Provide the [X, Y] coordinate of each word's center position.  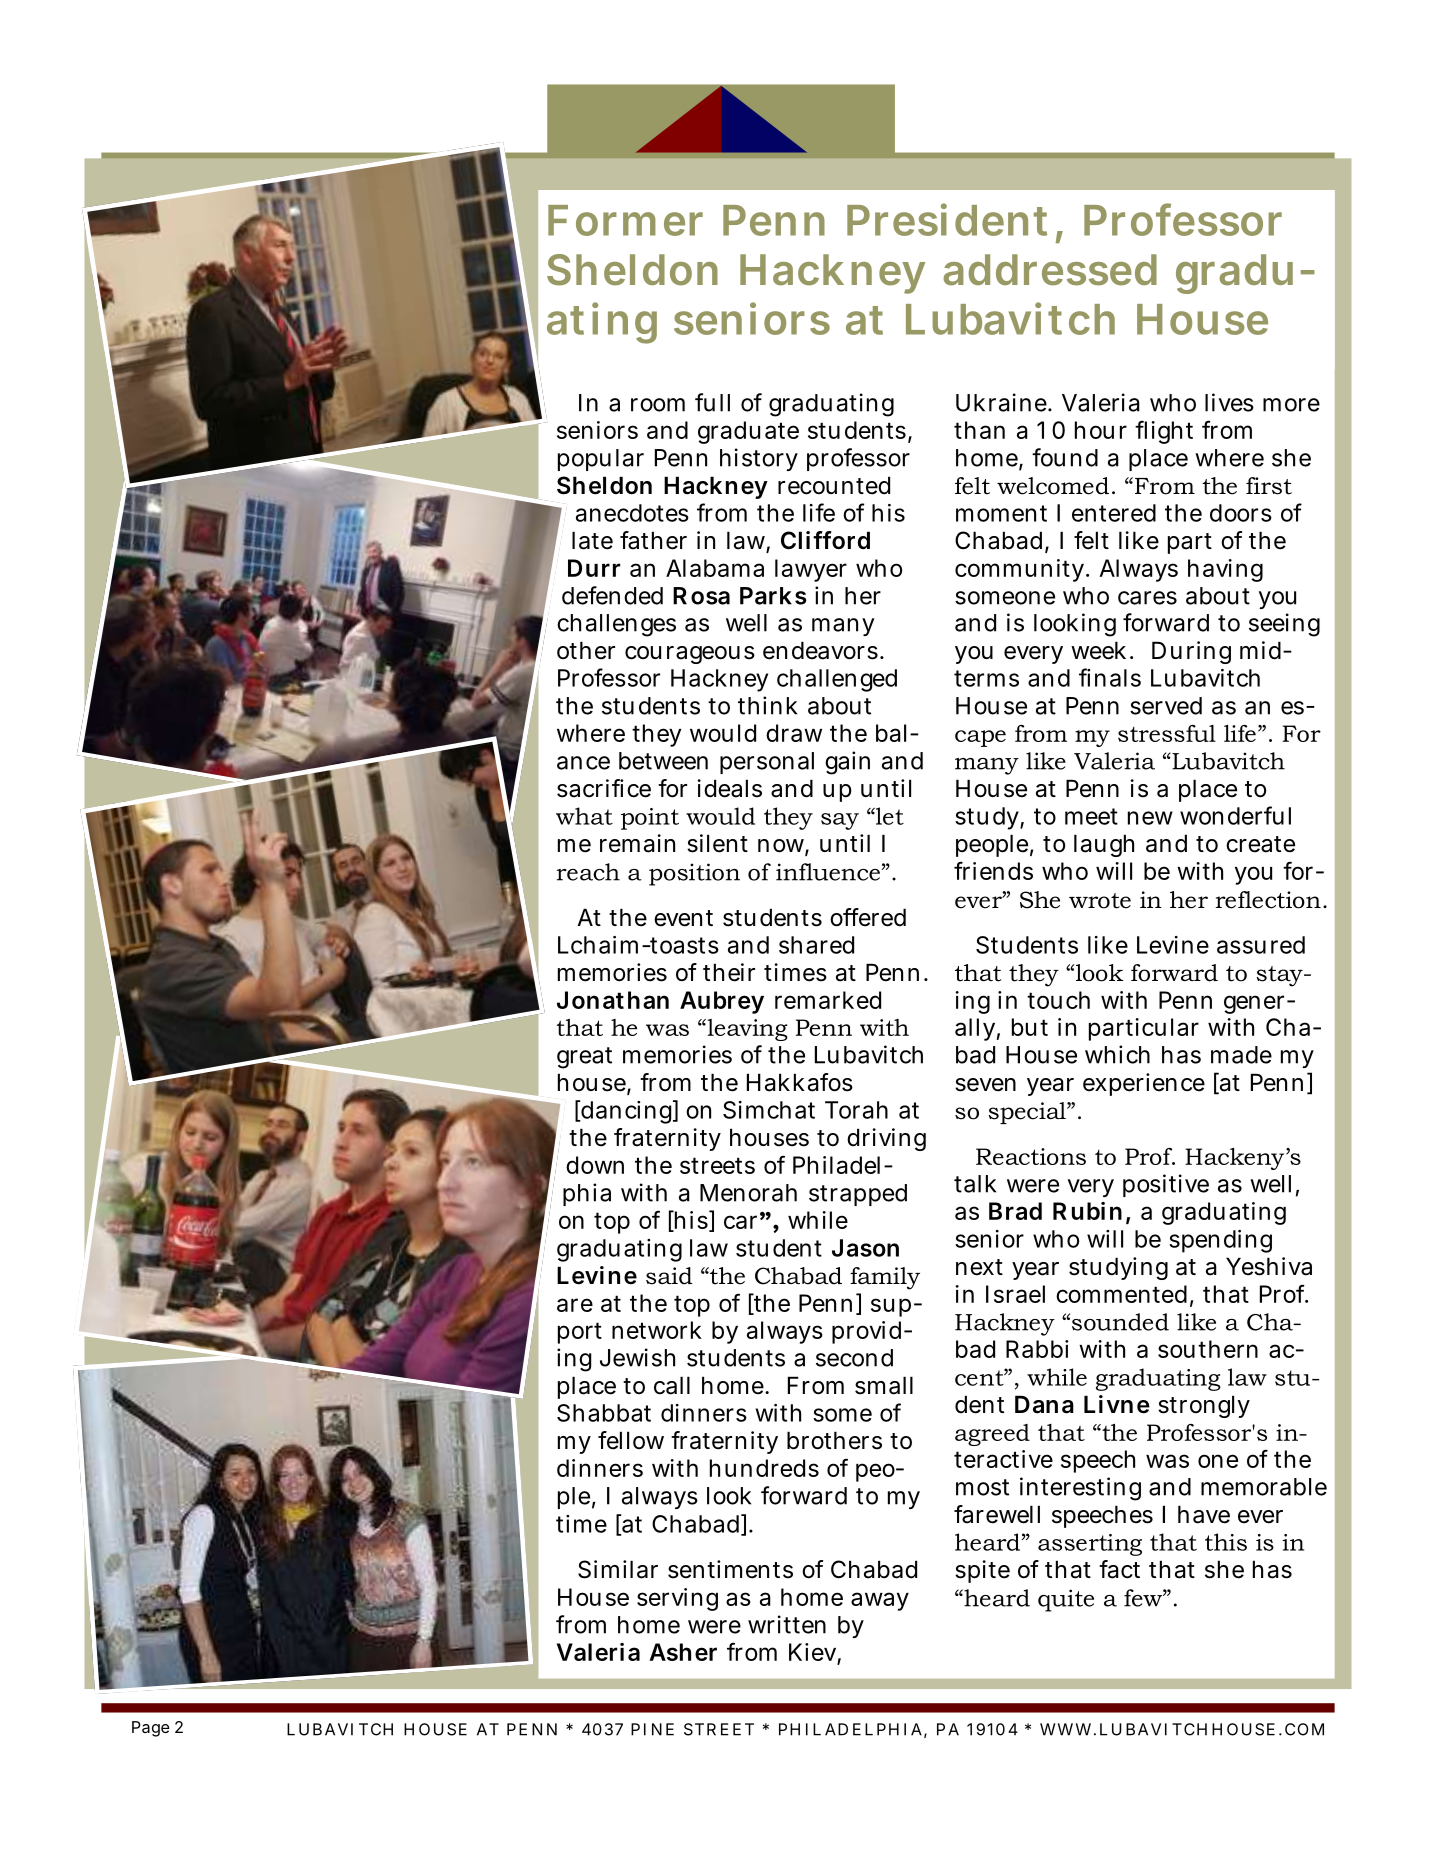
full [712, 402]
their [729, 972]
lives [1229, 402]
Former [625, 220]
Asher [683, 1652]
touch [1058, 1000]
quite [1066, 1600]
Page [151, 1729]
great [584, 1058]
